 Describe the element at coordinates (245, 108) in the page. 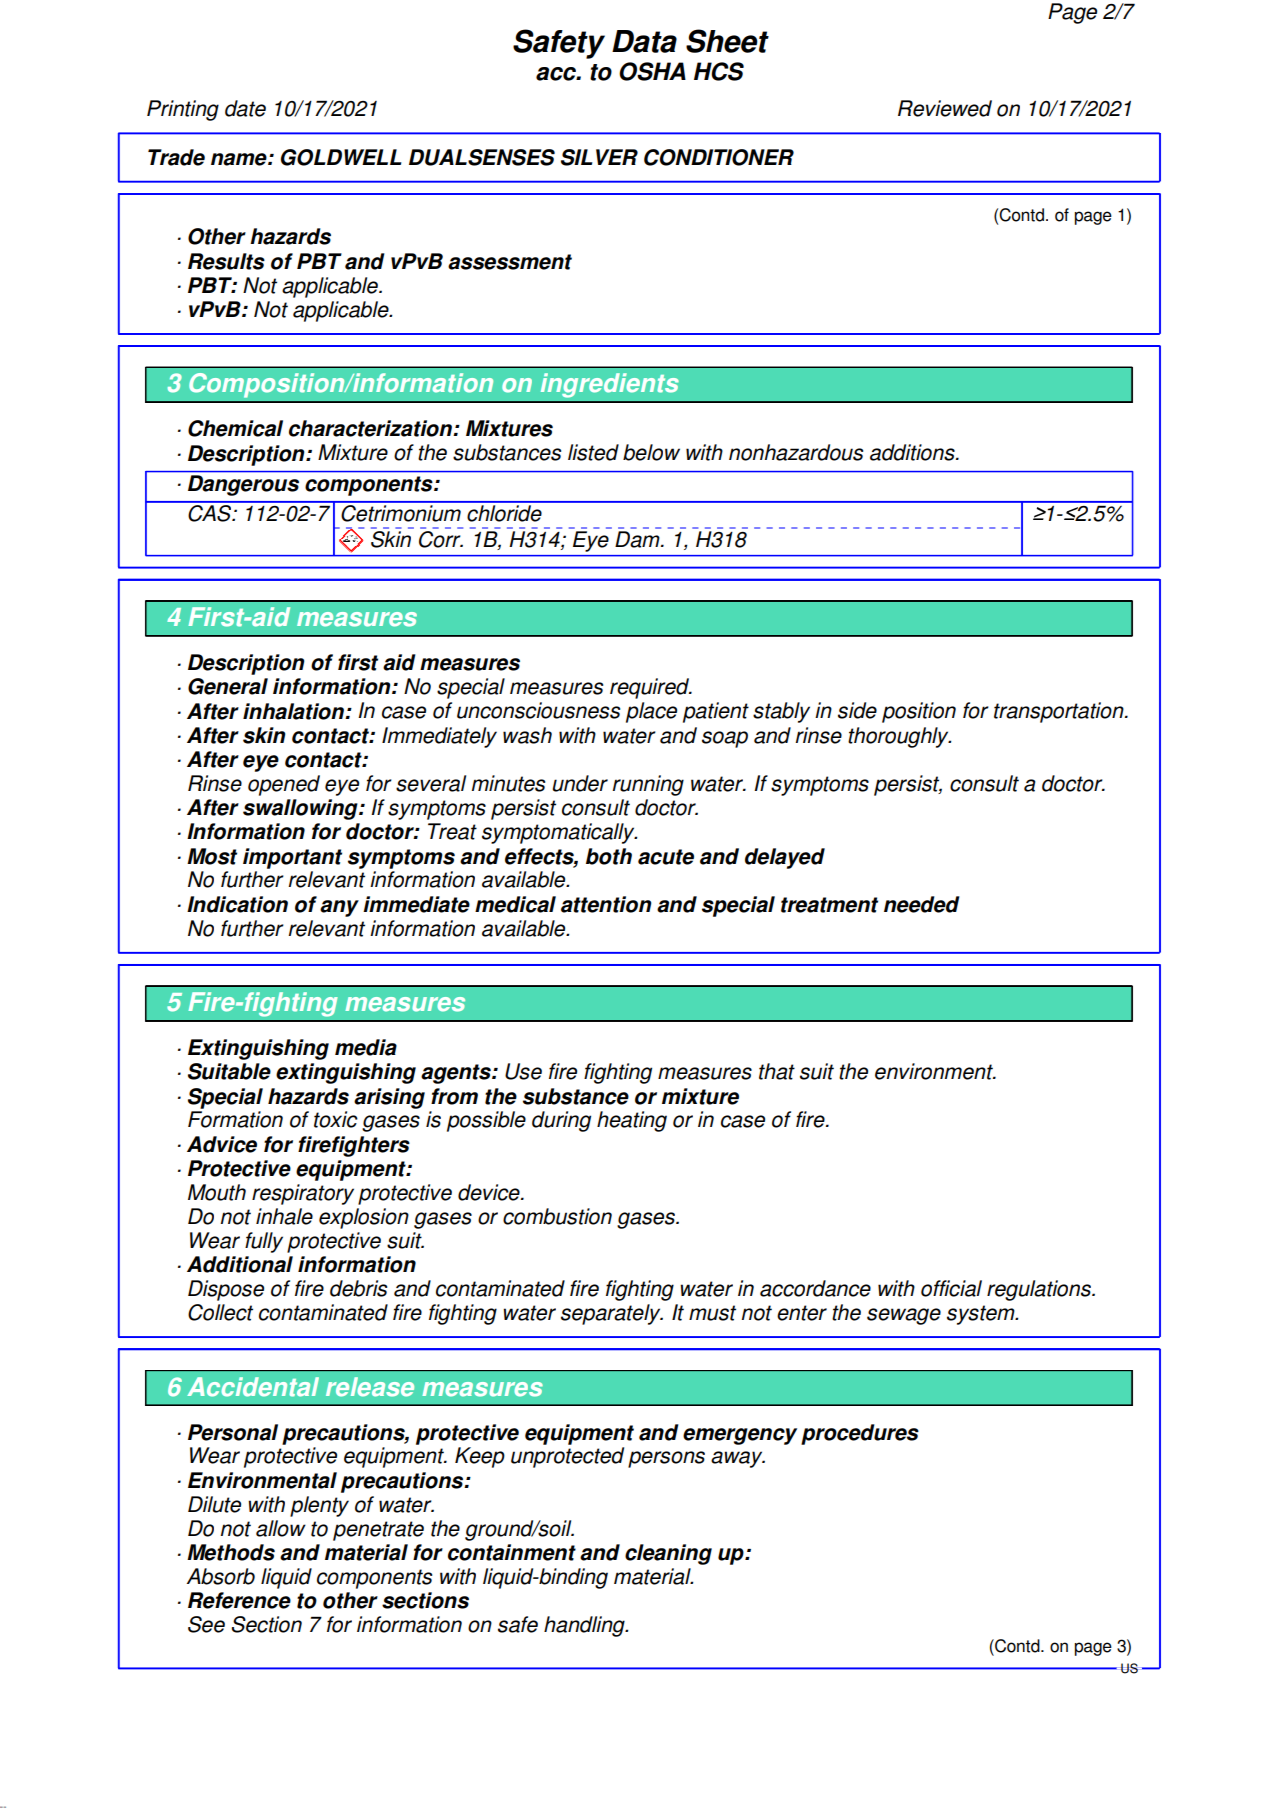

I see `date` at that location.
